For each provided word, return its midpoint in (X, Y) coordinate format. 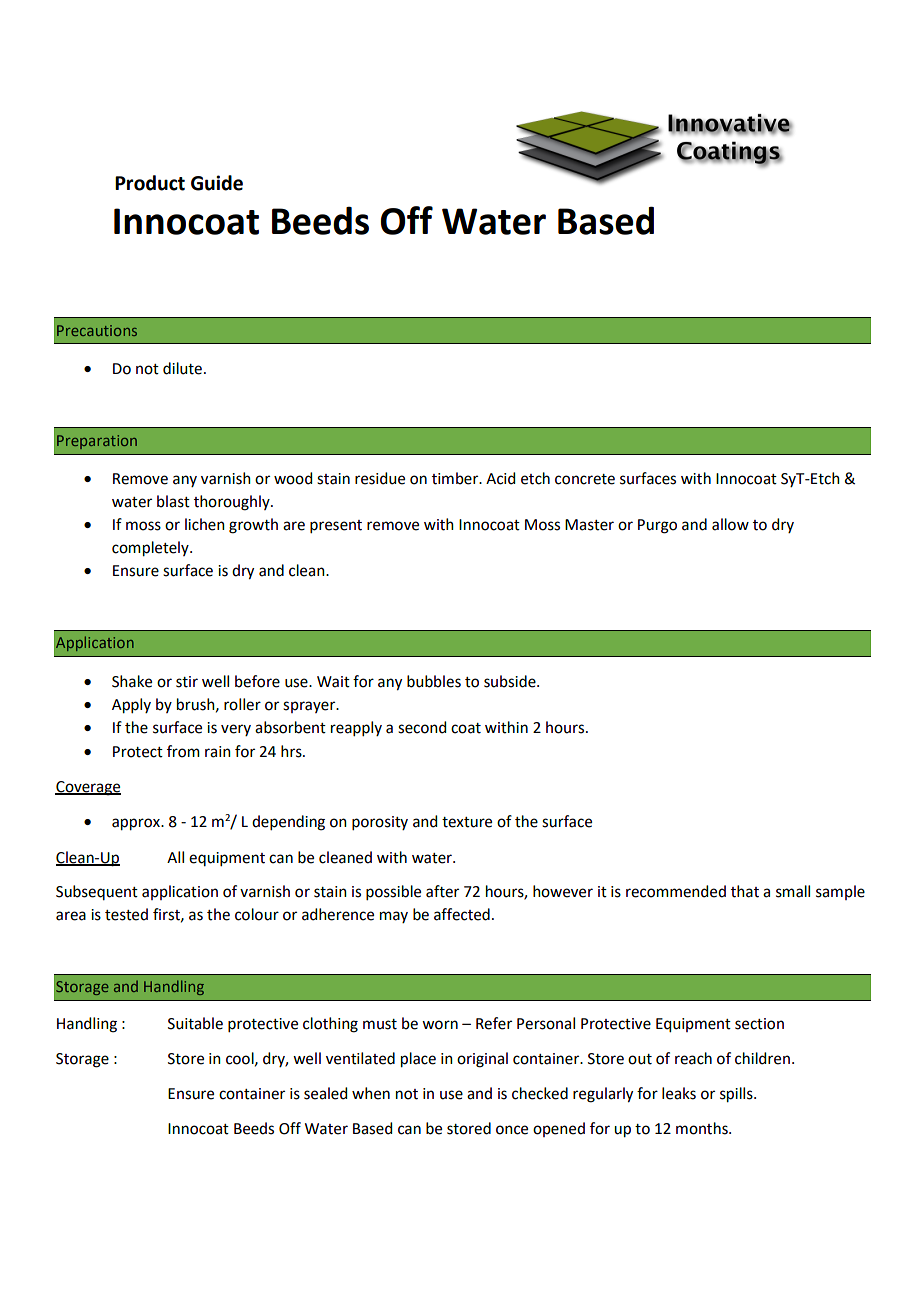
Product (150, 183)
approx (137, 824)
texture (467, 822)
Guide (217, 183)
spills (737, 1095)
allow (730, 524)
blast (173, 501)
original (482, 1060)
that (745, 891)
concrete (585, 479)
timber (456, 478)
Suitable (195, 1023)
